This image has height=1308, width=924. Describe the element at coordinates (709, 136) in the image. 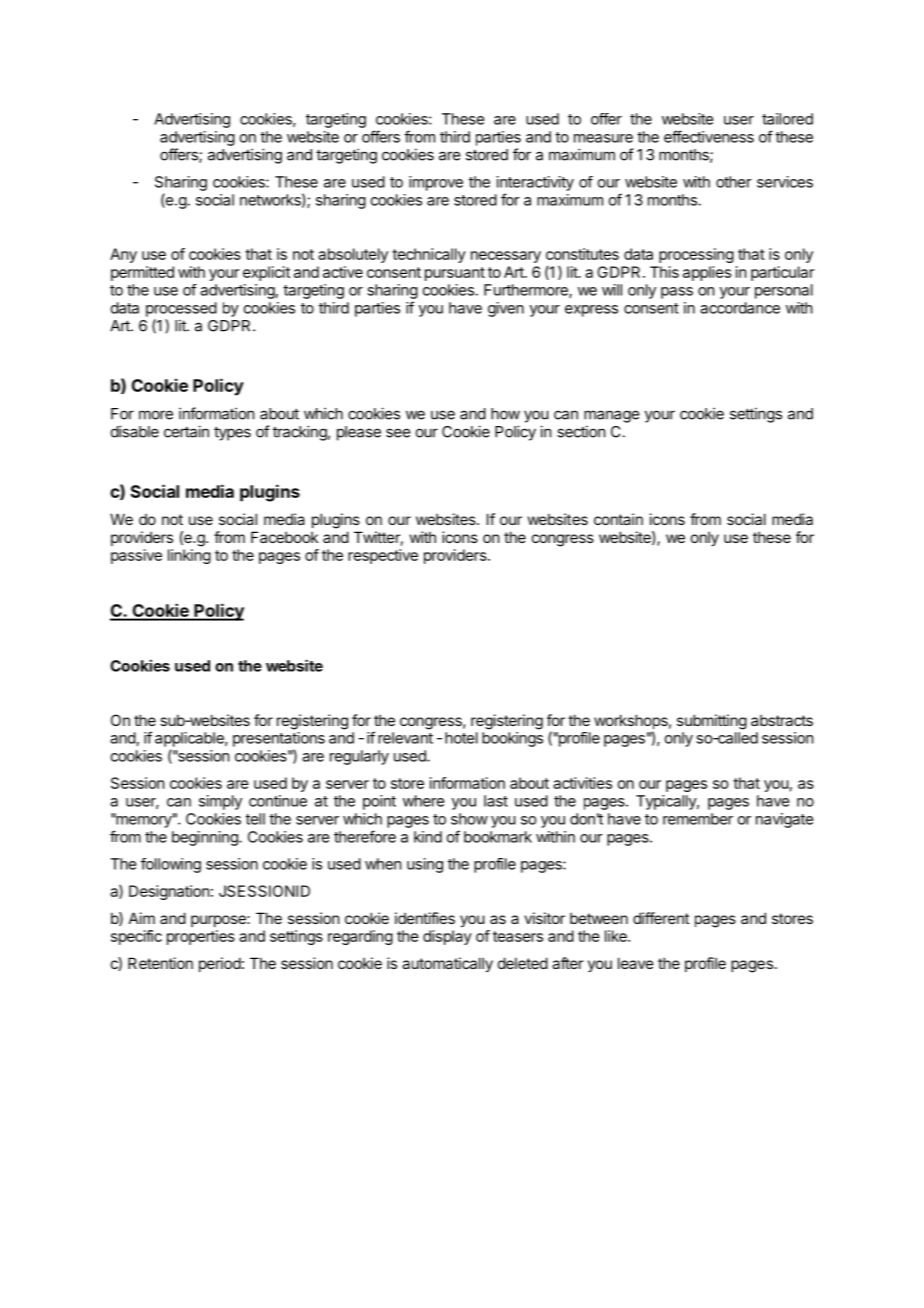

I see `effectiveness` at that location.
